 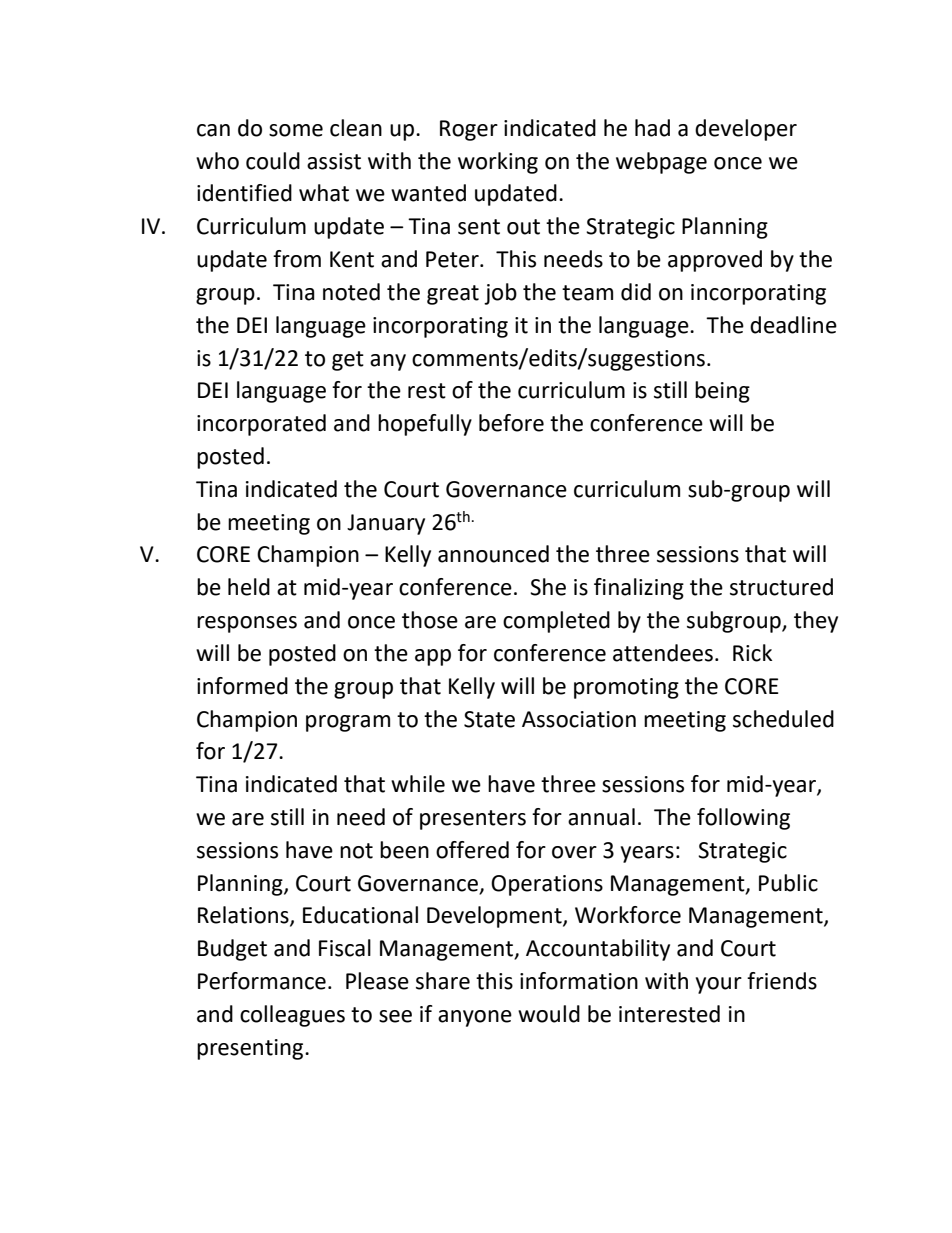 What do you see at coordinates (722, 392) in the page?
I see `being` at bounding box center [722, 392].
